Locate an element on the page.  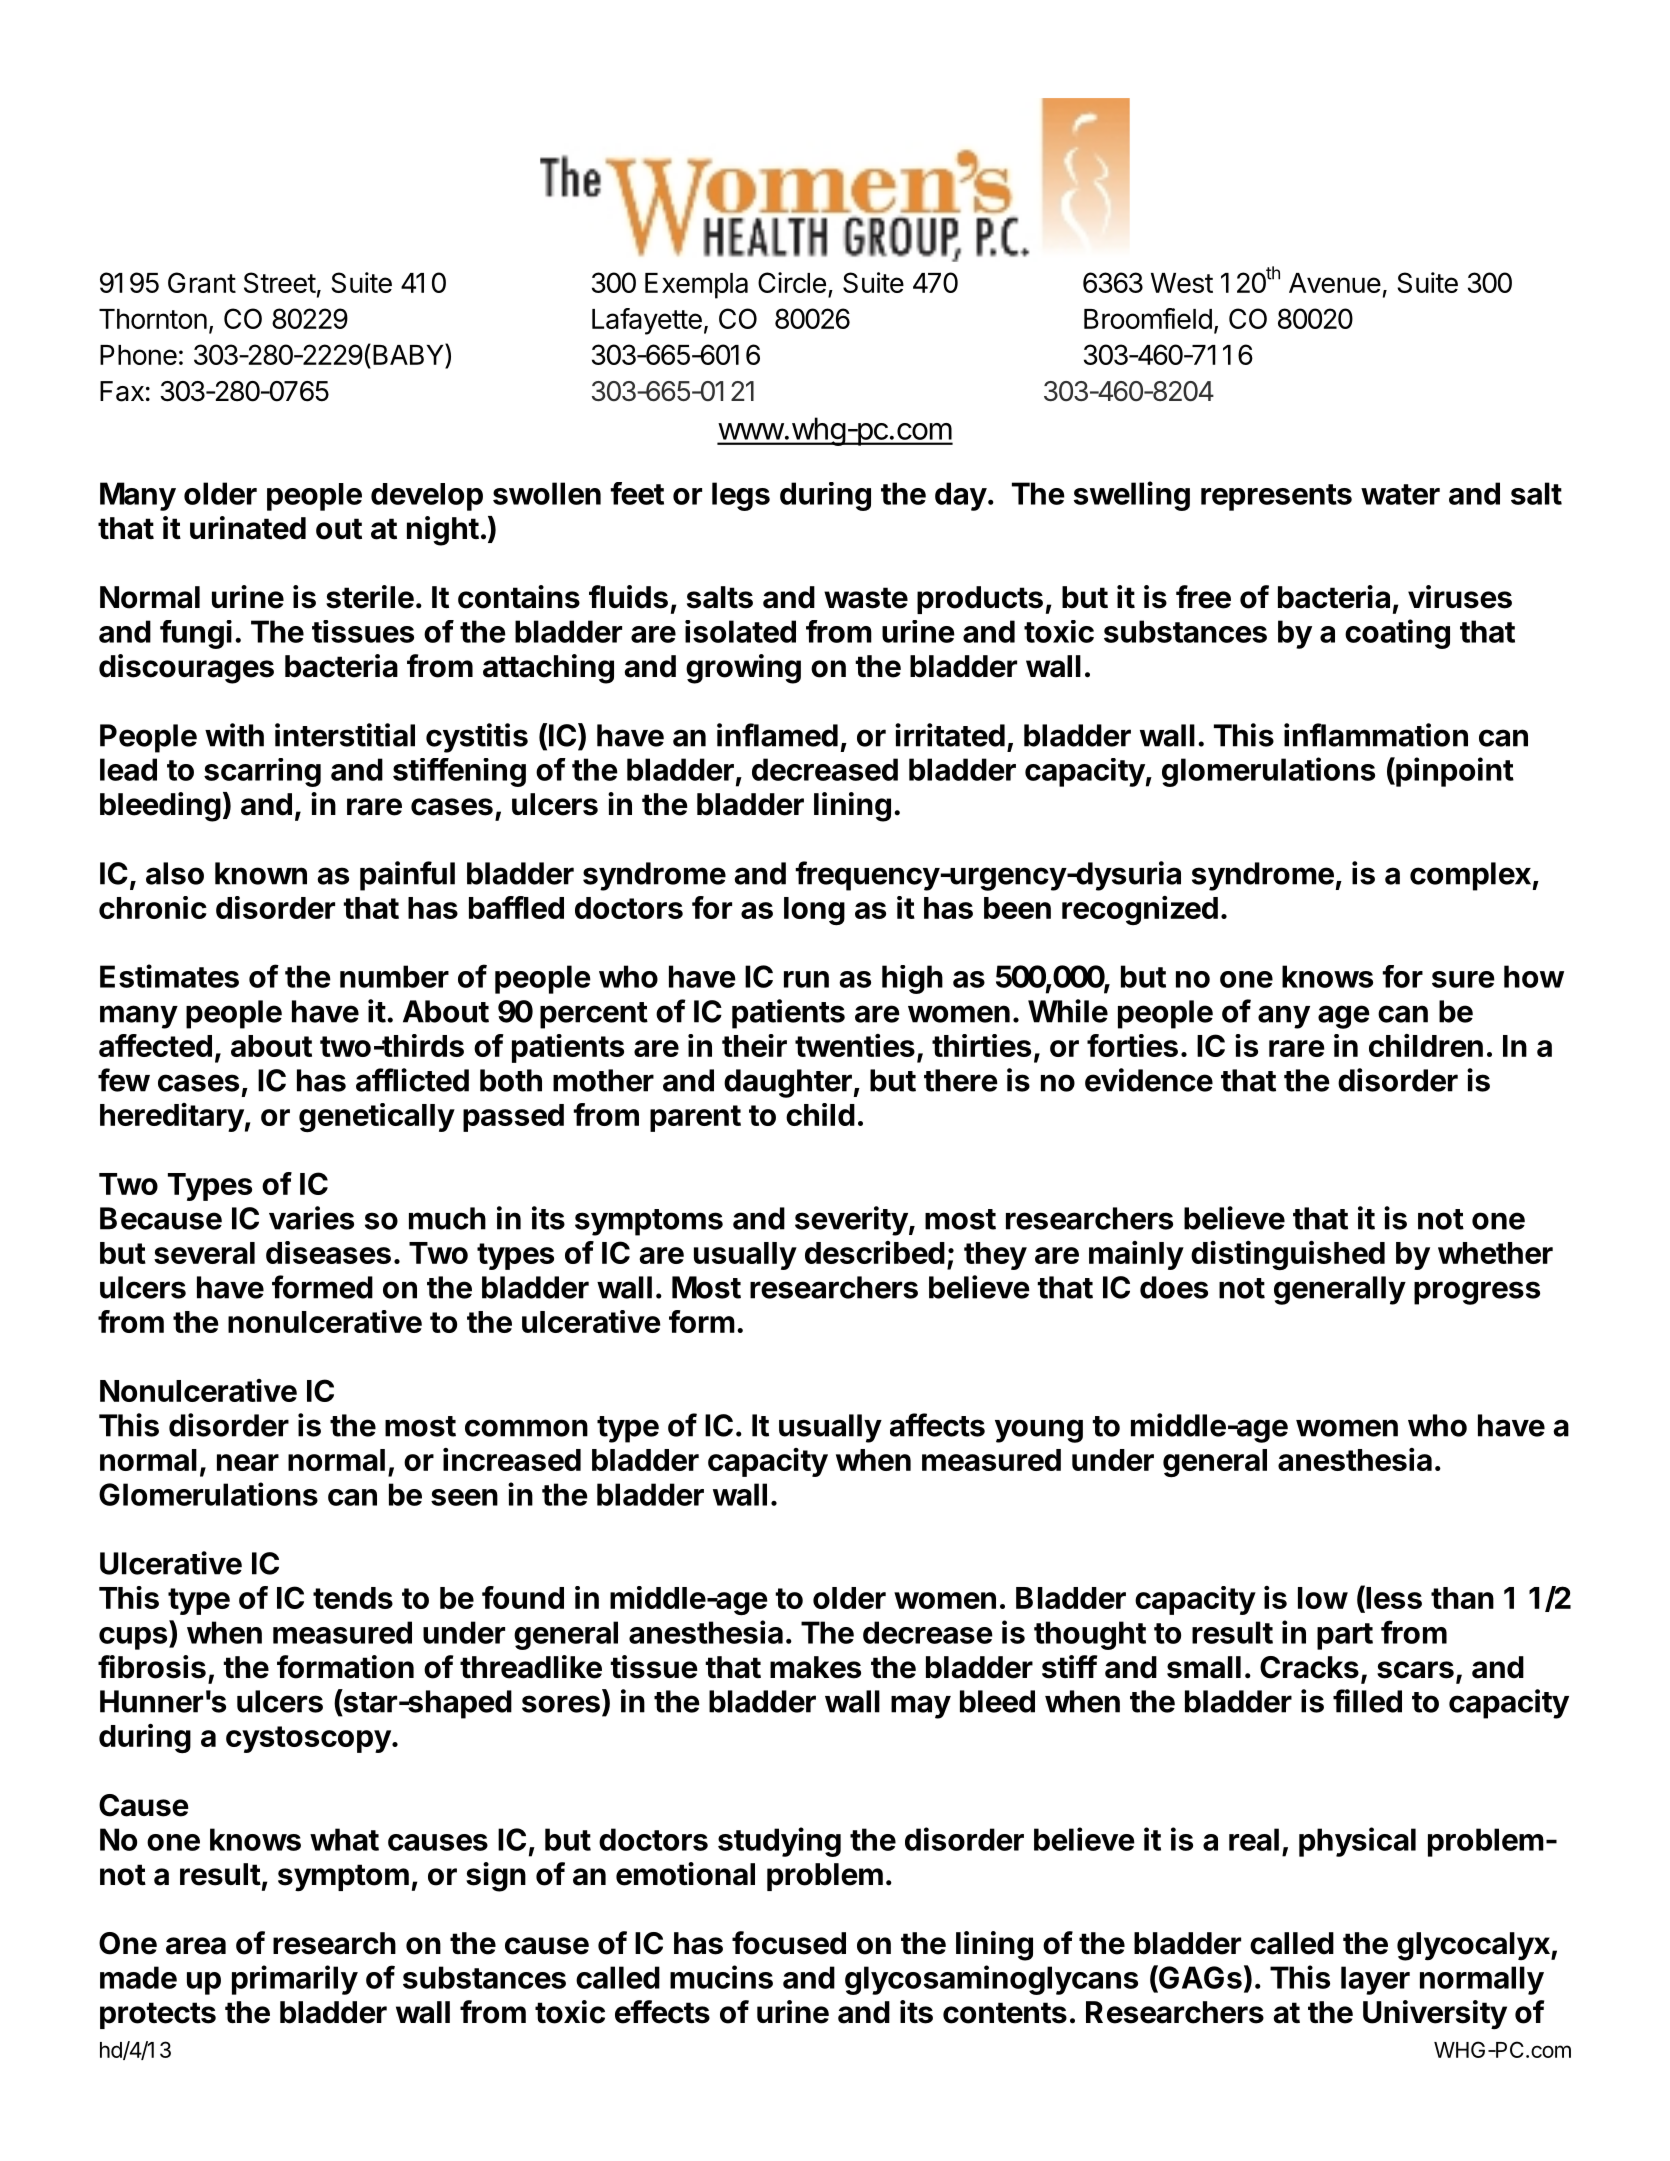
Street is located at coordinates (280, 282).
